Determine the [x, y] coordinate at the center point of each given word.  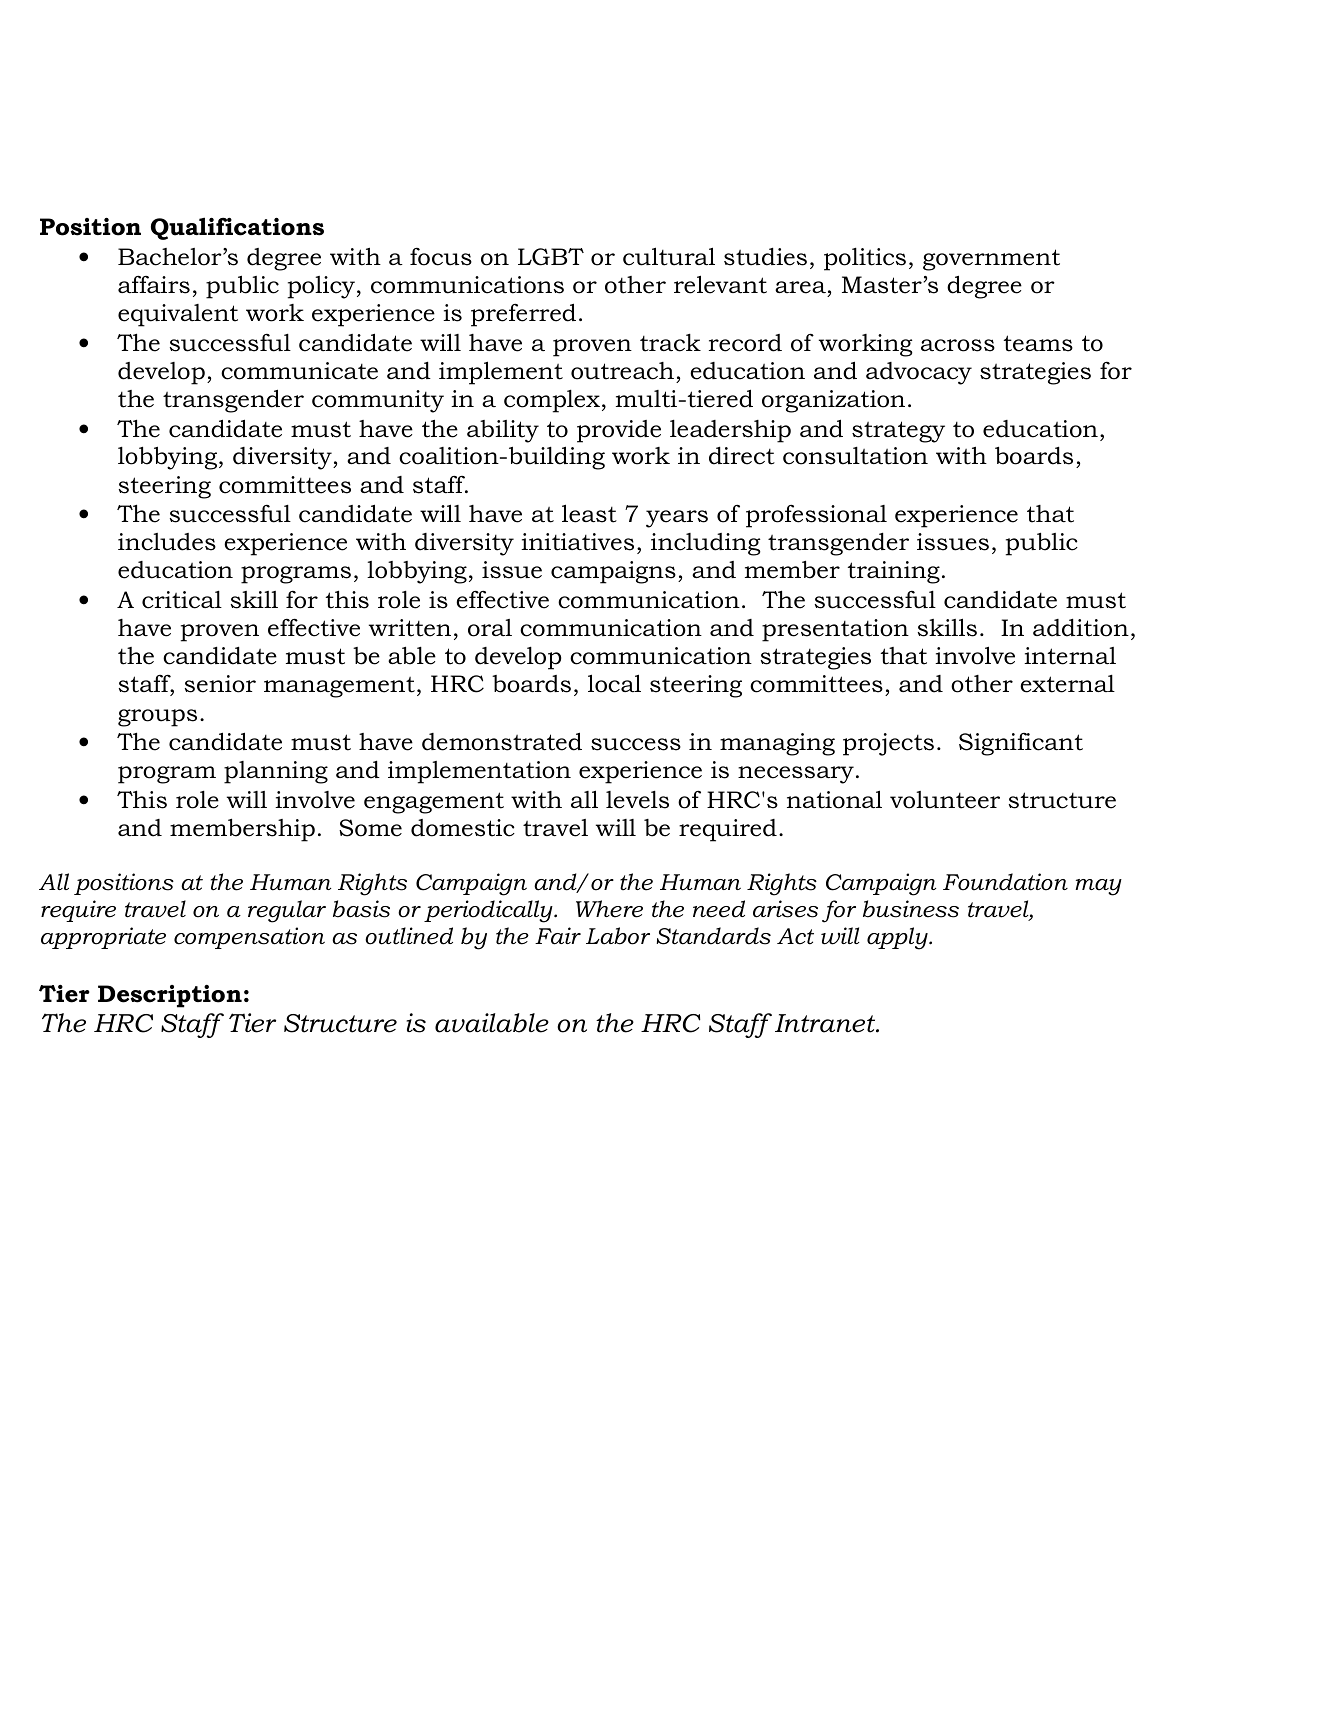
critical [182, 599]
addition [1081, 627]
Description [170, 996]
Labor [618, 936]
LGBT [551, 257]
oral [490, 628]
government [991, 260]
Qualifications [237, 228]
